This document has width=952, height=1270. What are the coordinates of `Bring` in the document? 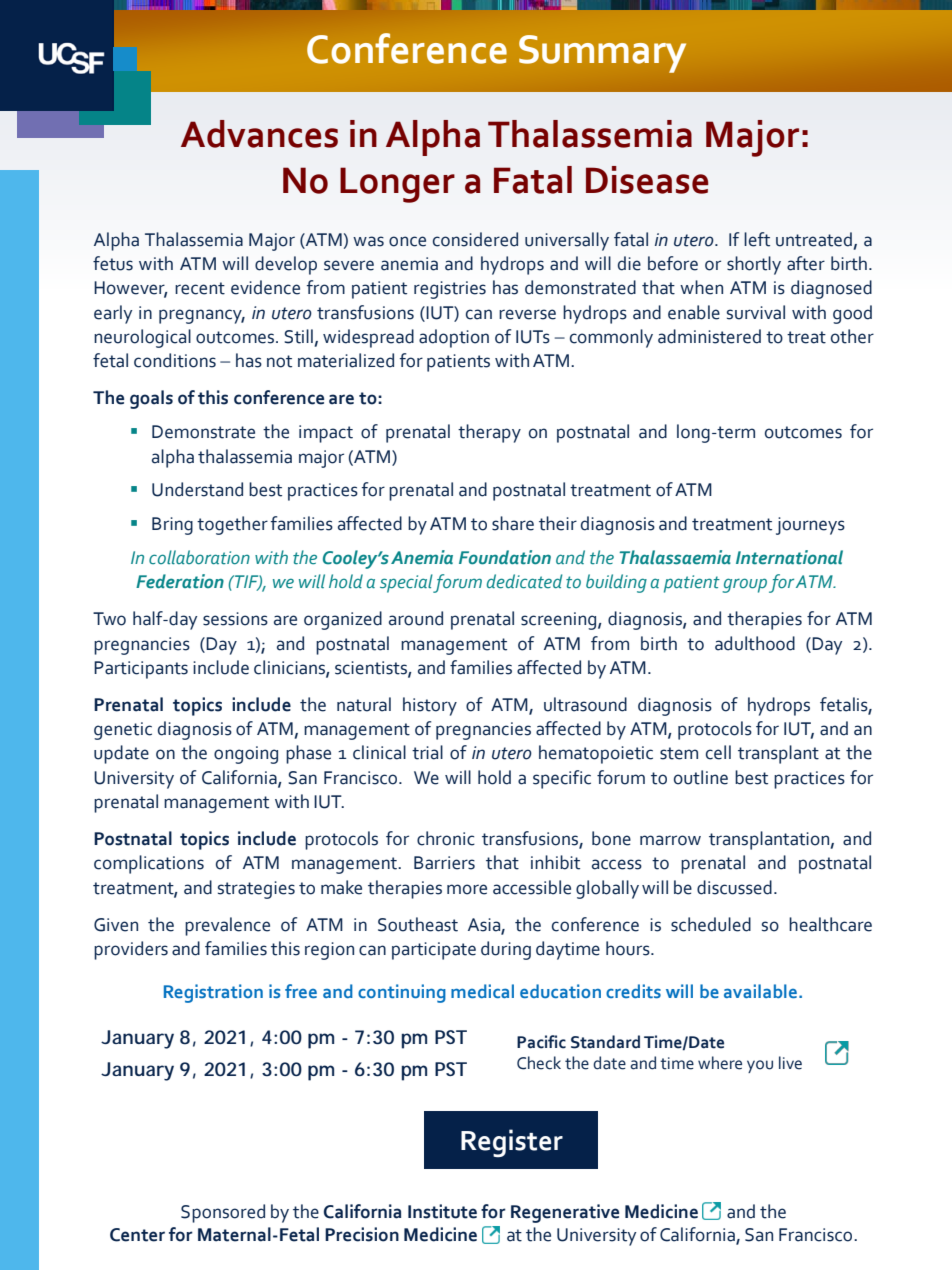 It's located at (172, 526).
